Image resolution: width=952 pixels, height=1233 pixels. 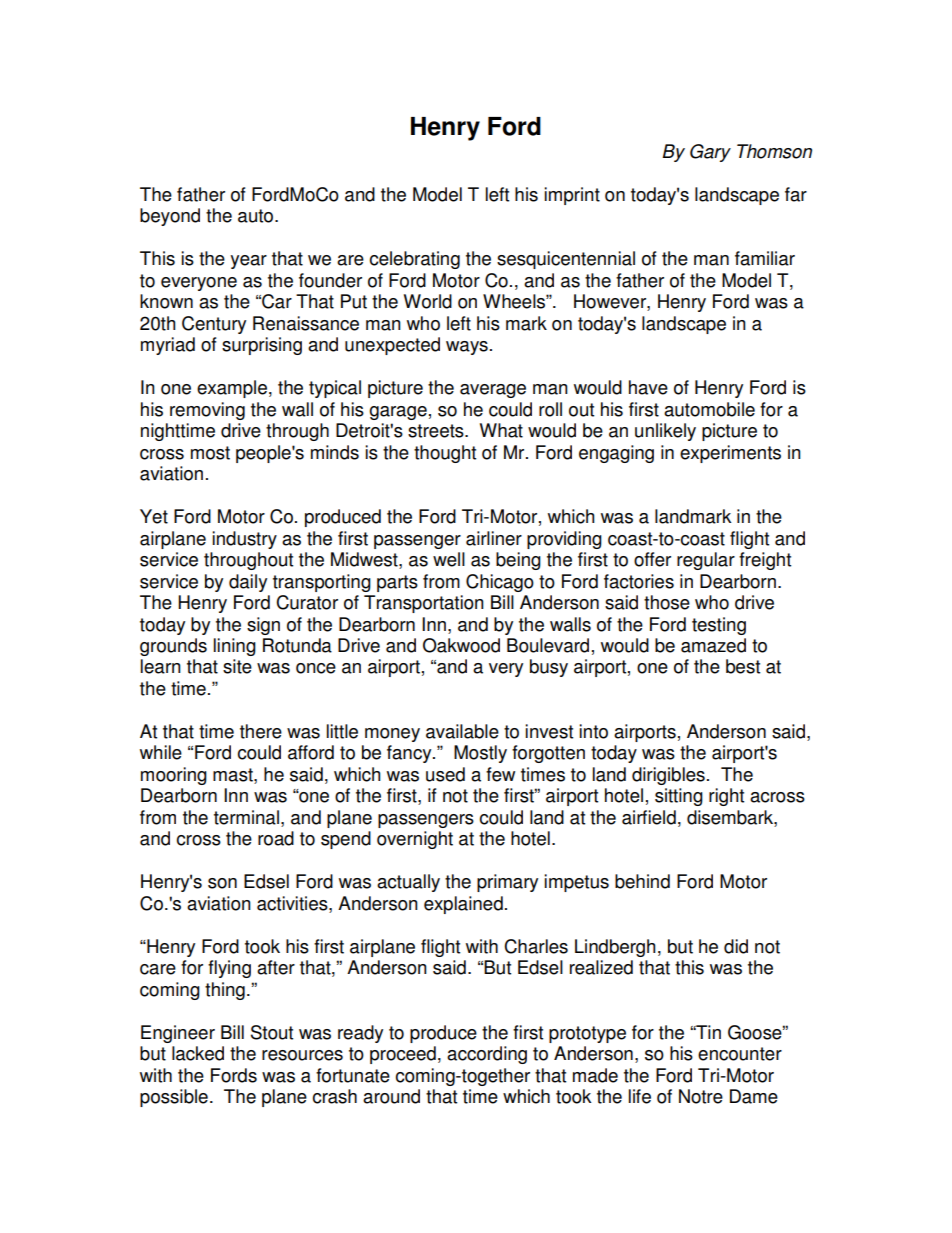 What do you see at coordinates (235, 647) in the screenshot?
I see `lining` at bounding box center [235, 647].
